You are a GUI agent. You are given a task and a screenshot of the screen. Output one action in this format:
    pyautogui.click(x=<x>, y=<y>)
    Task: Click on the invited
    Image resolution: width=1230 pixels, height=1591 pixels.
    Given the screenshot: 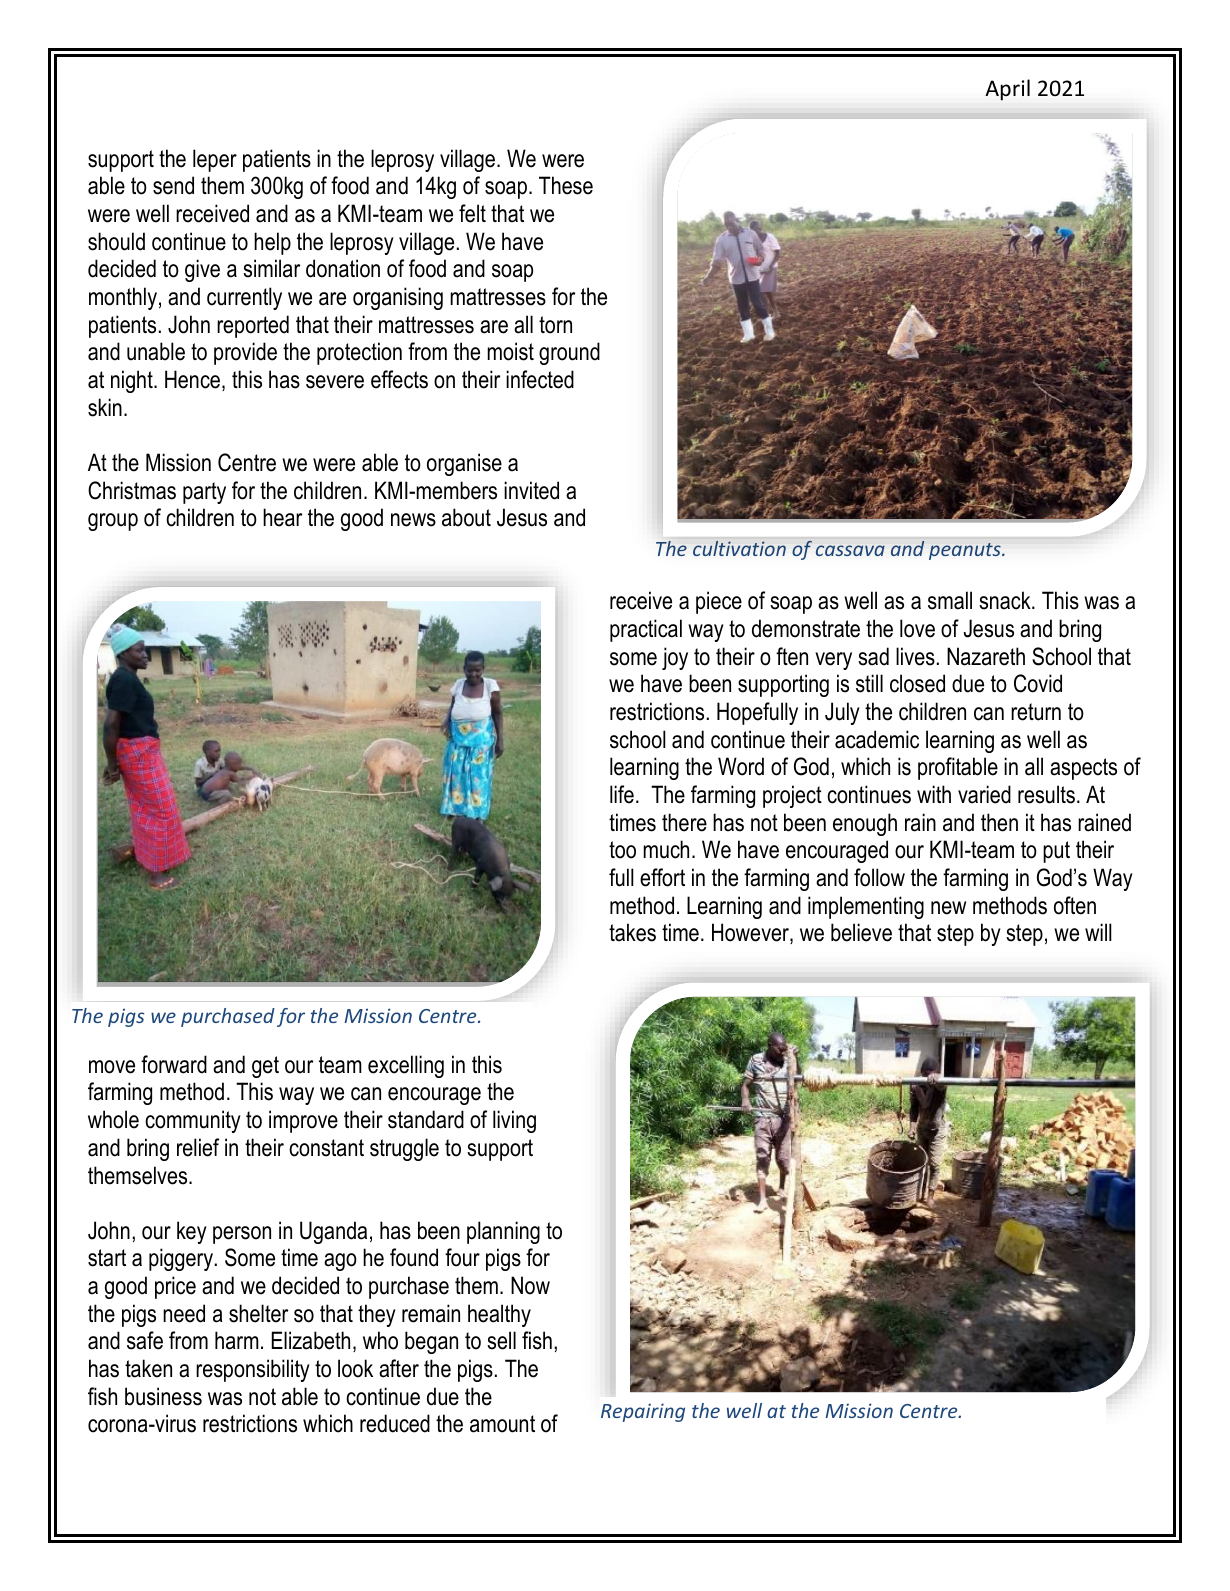 What is the action you would take?
    pyautogui.click(x=531, y=490)
